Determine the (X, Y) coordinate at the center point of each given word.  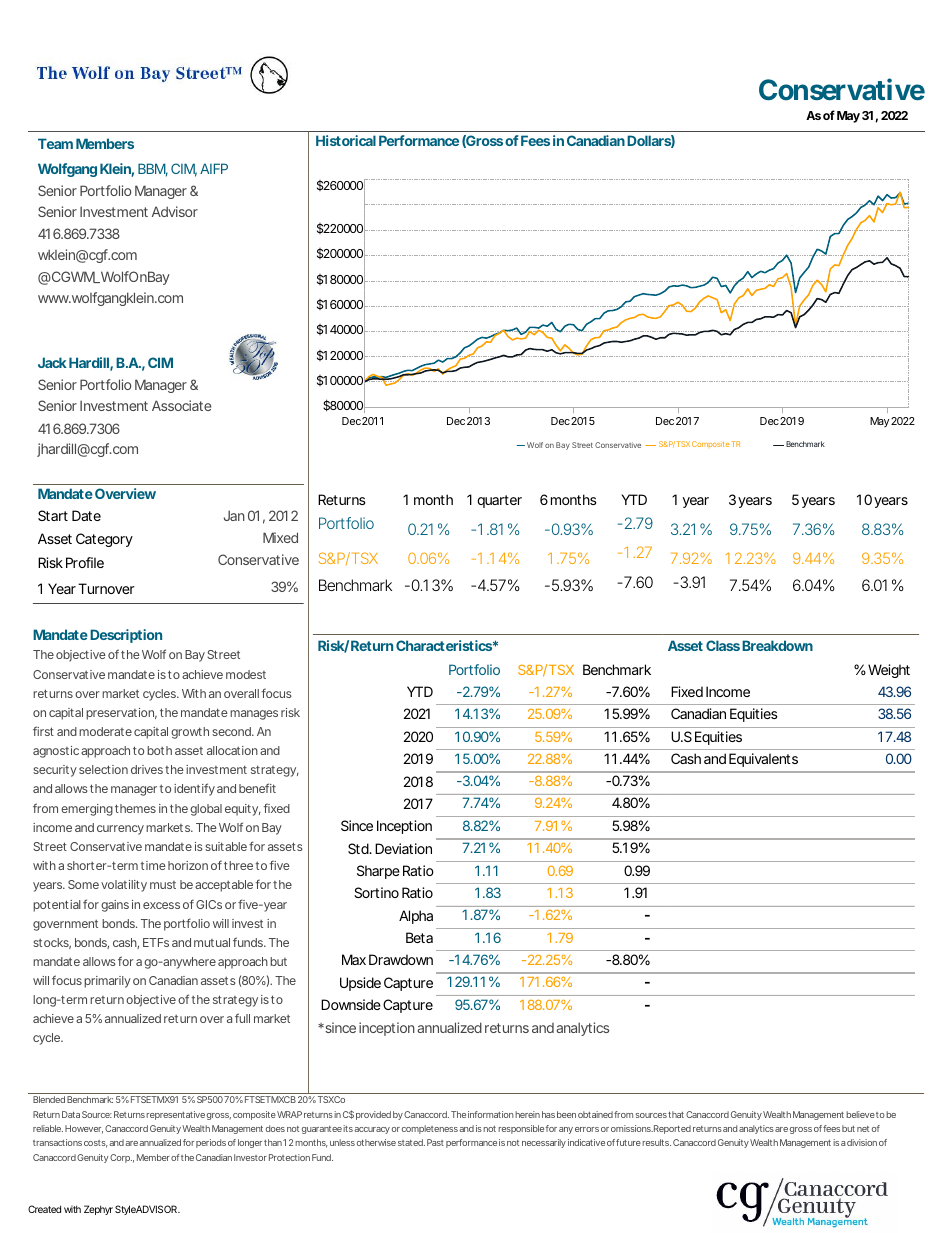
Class (723, 645)
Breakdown (777, 645)
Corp (121, 1158)
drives (147, 769)
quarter (499, 501)
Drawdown (401, 959)
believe (860, 1114)
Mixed (280, 537)
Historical (346, 140)
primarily (107, 982)
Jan (234, 515)
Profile (85, 562)
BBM (153, 170)
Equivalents (763, 760)
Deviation (403, 848)
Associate (181, 405)
